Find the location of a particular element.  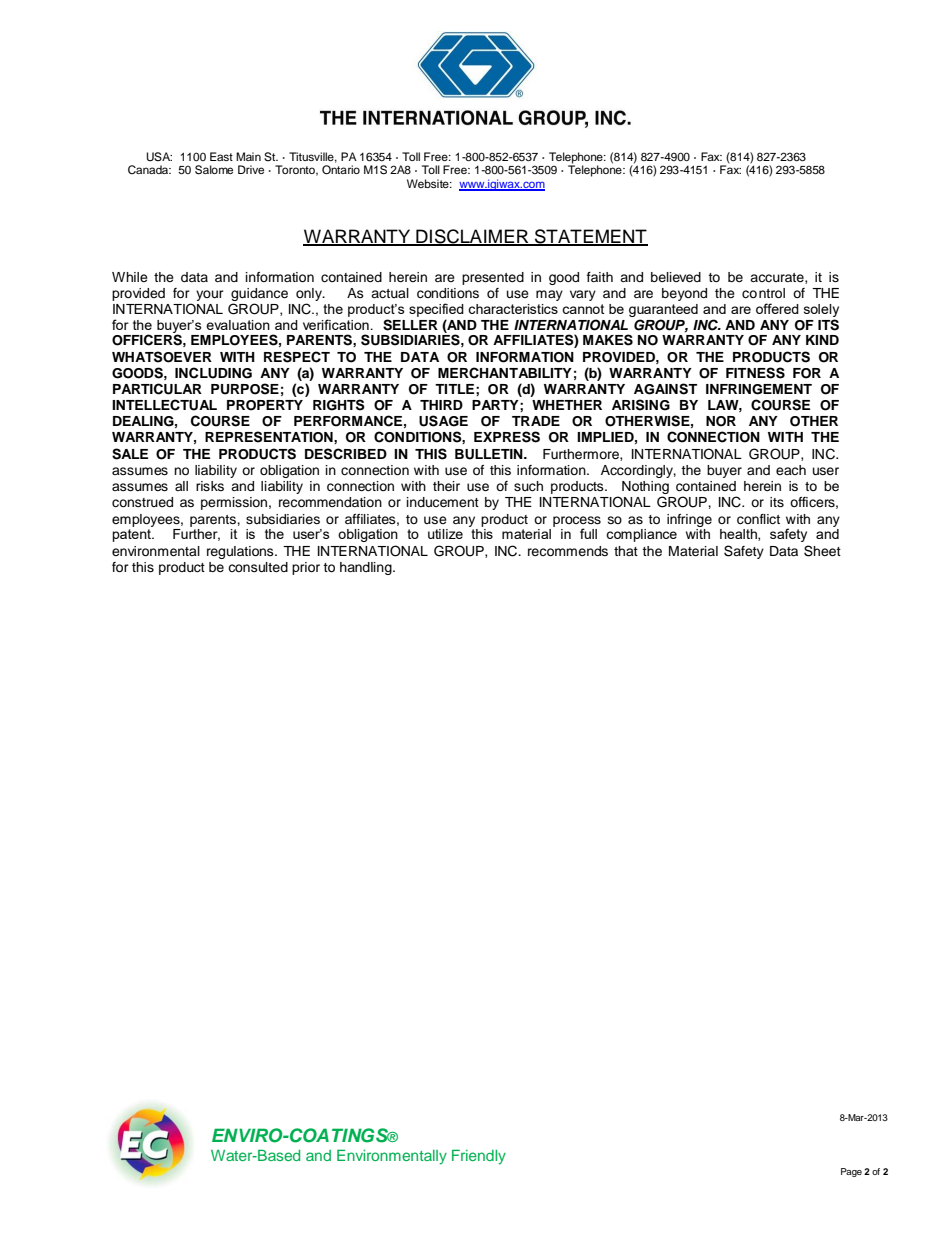

that is located at coordinates (626, 551).
